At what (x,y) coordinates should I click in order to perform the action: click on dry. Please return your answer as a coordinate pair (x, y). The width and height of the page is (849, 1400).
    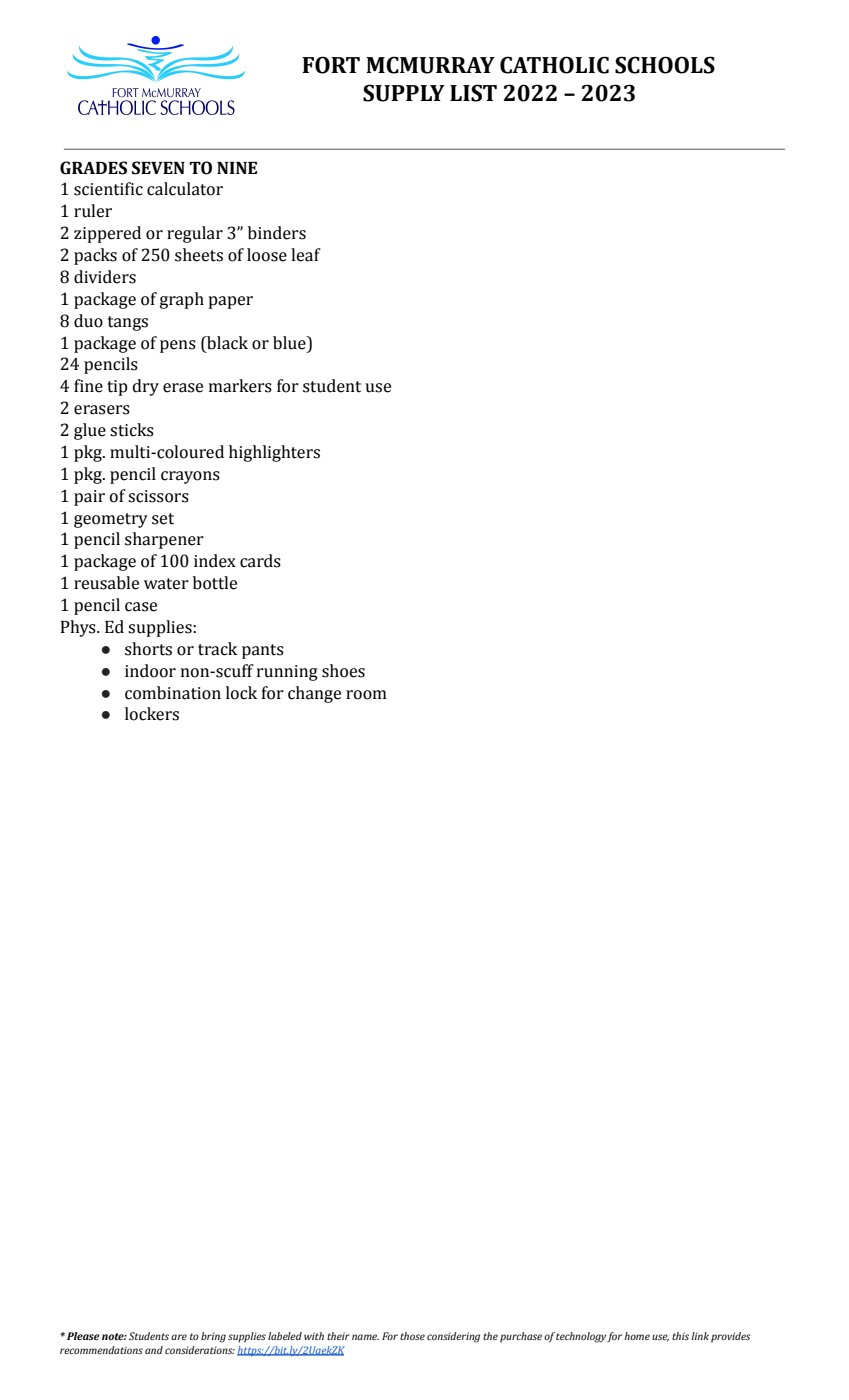
    Looking at the image, I should click on (146, 387).
